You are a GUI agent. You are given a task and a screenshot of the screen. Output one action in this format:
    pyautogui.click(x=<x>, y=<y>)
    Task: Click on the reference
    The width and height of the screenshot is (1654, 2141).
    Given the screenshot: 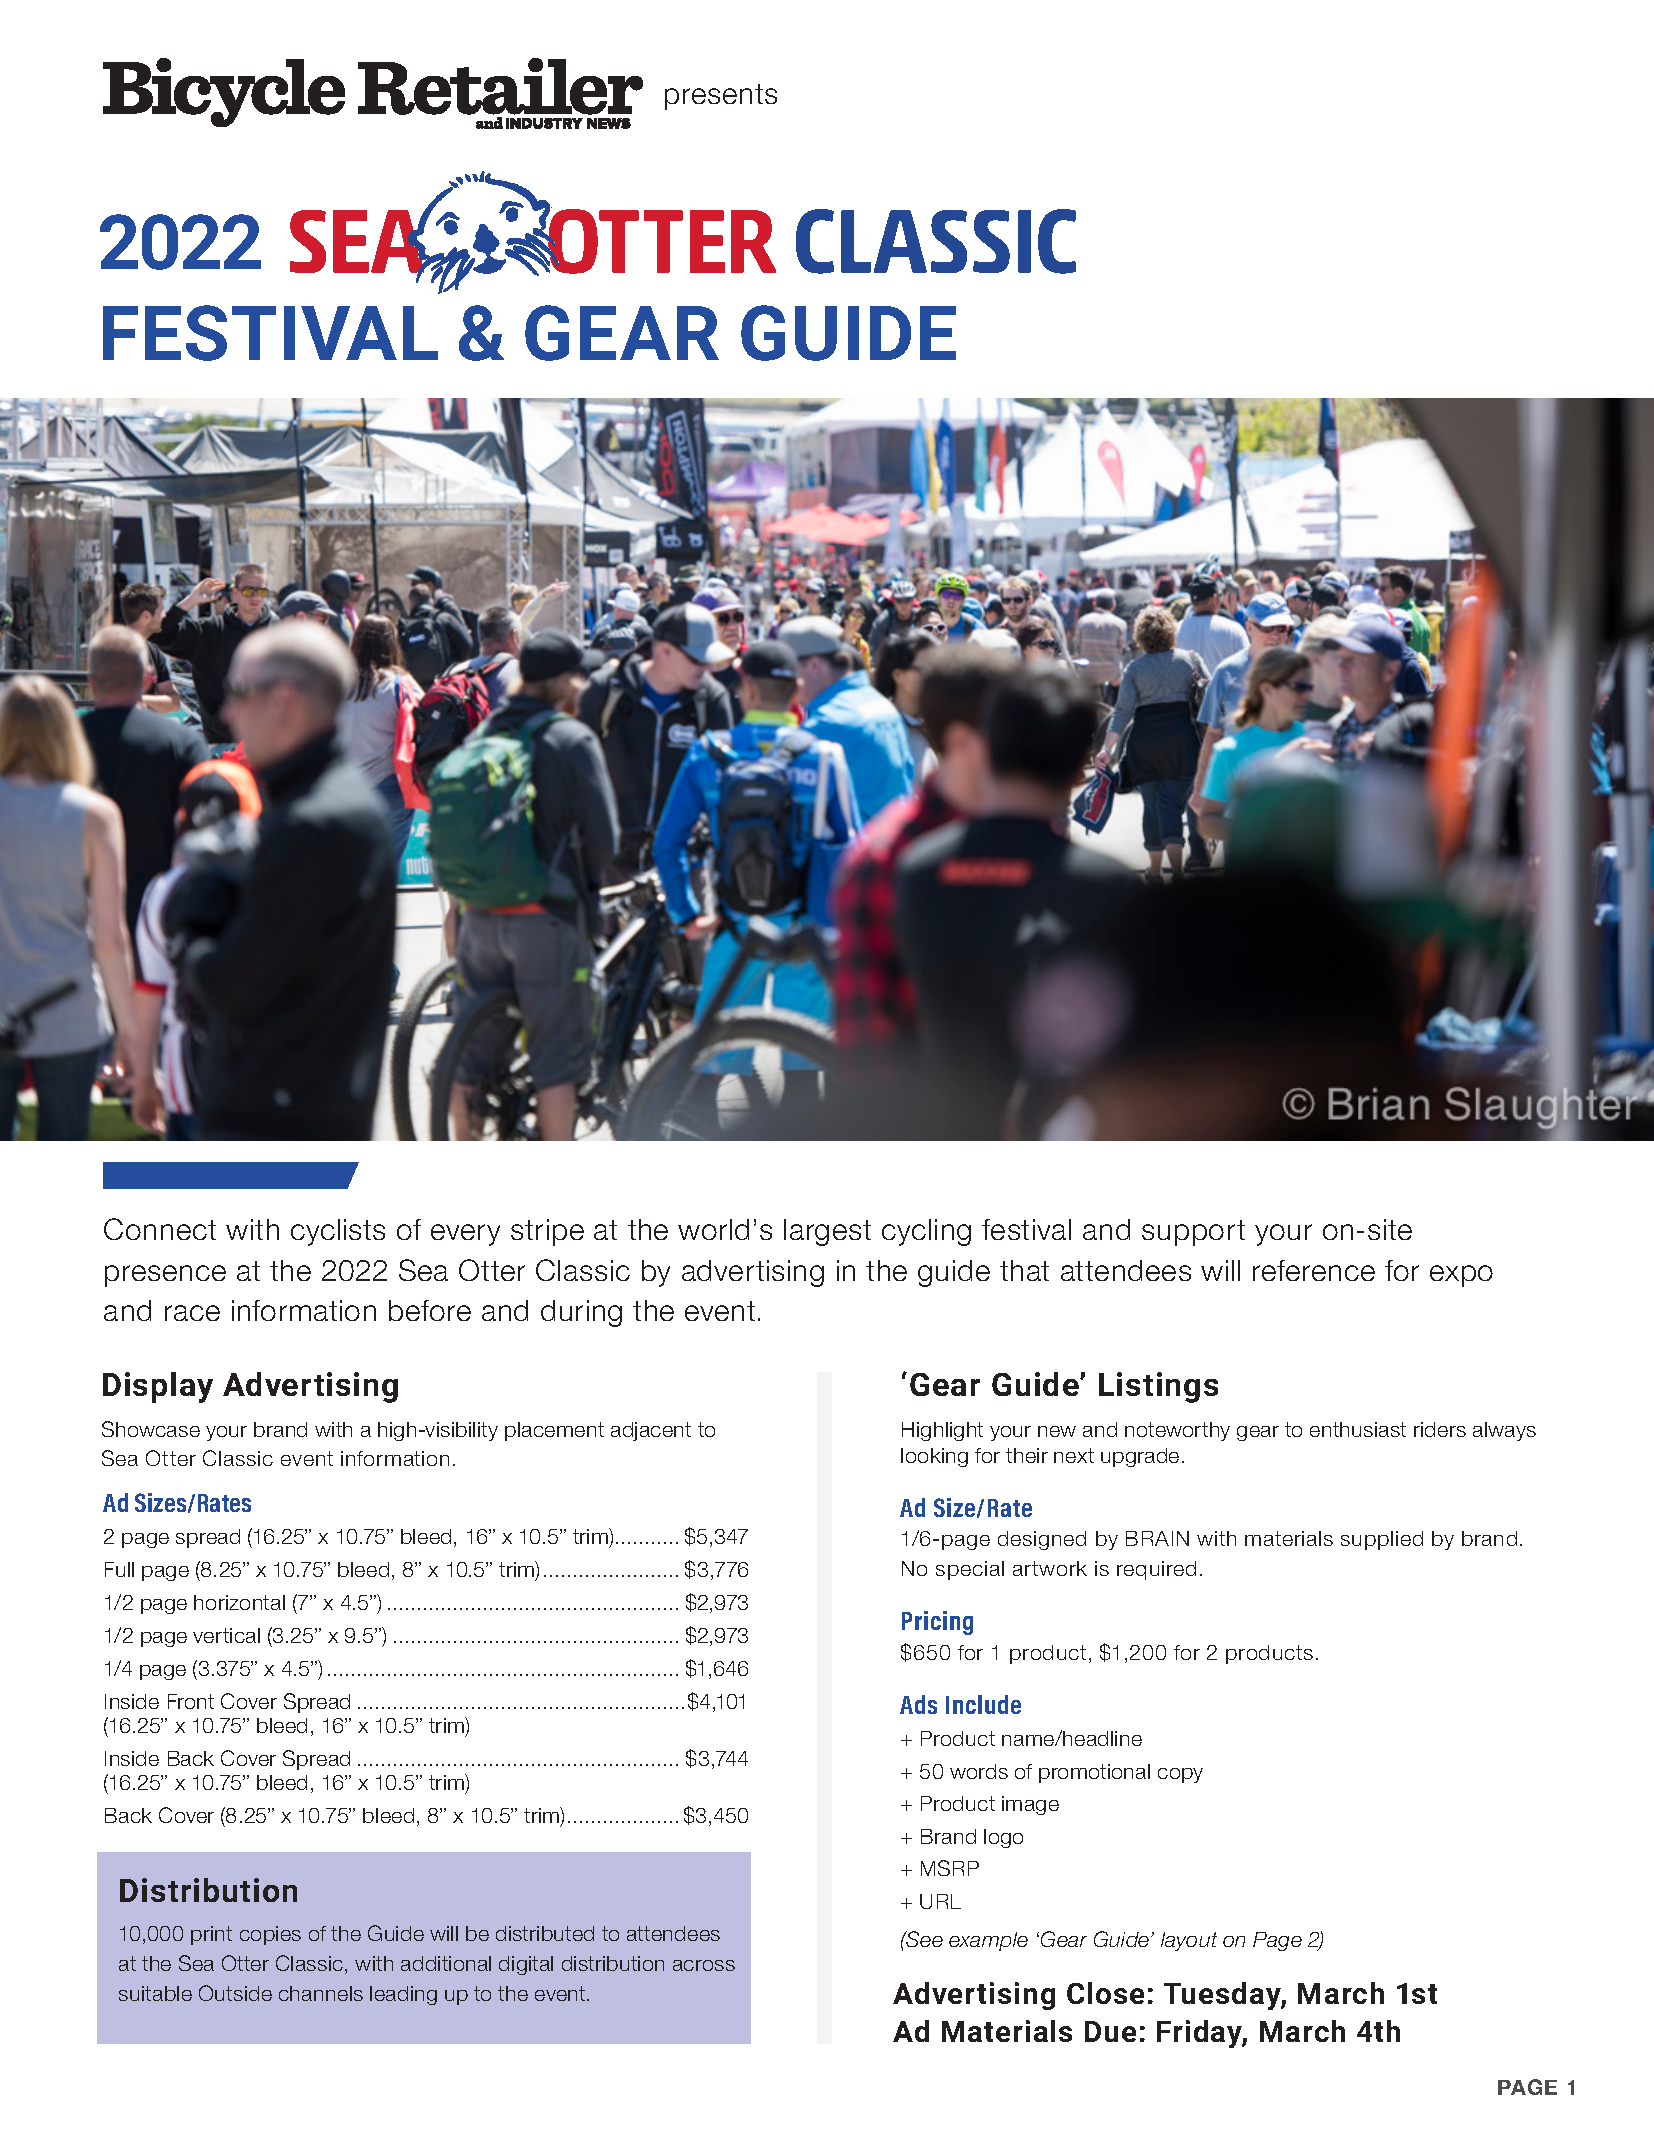 What is the action you would take?
    pyautogui.click(x=1314, y=1270)
